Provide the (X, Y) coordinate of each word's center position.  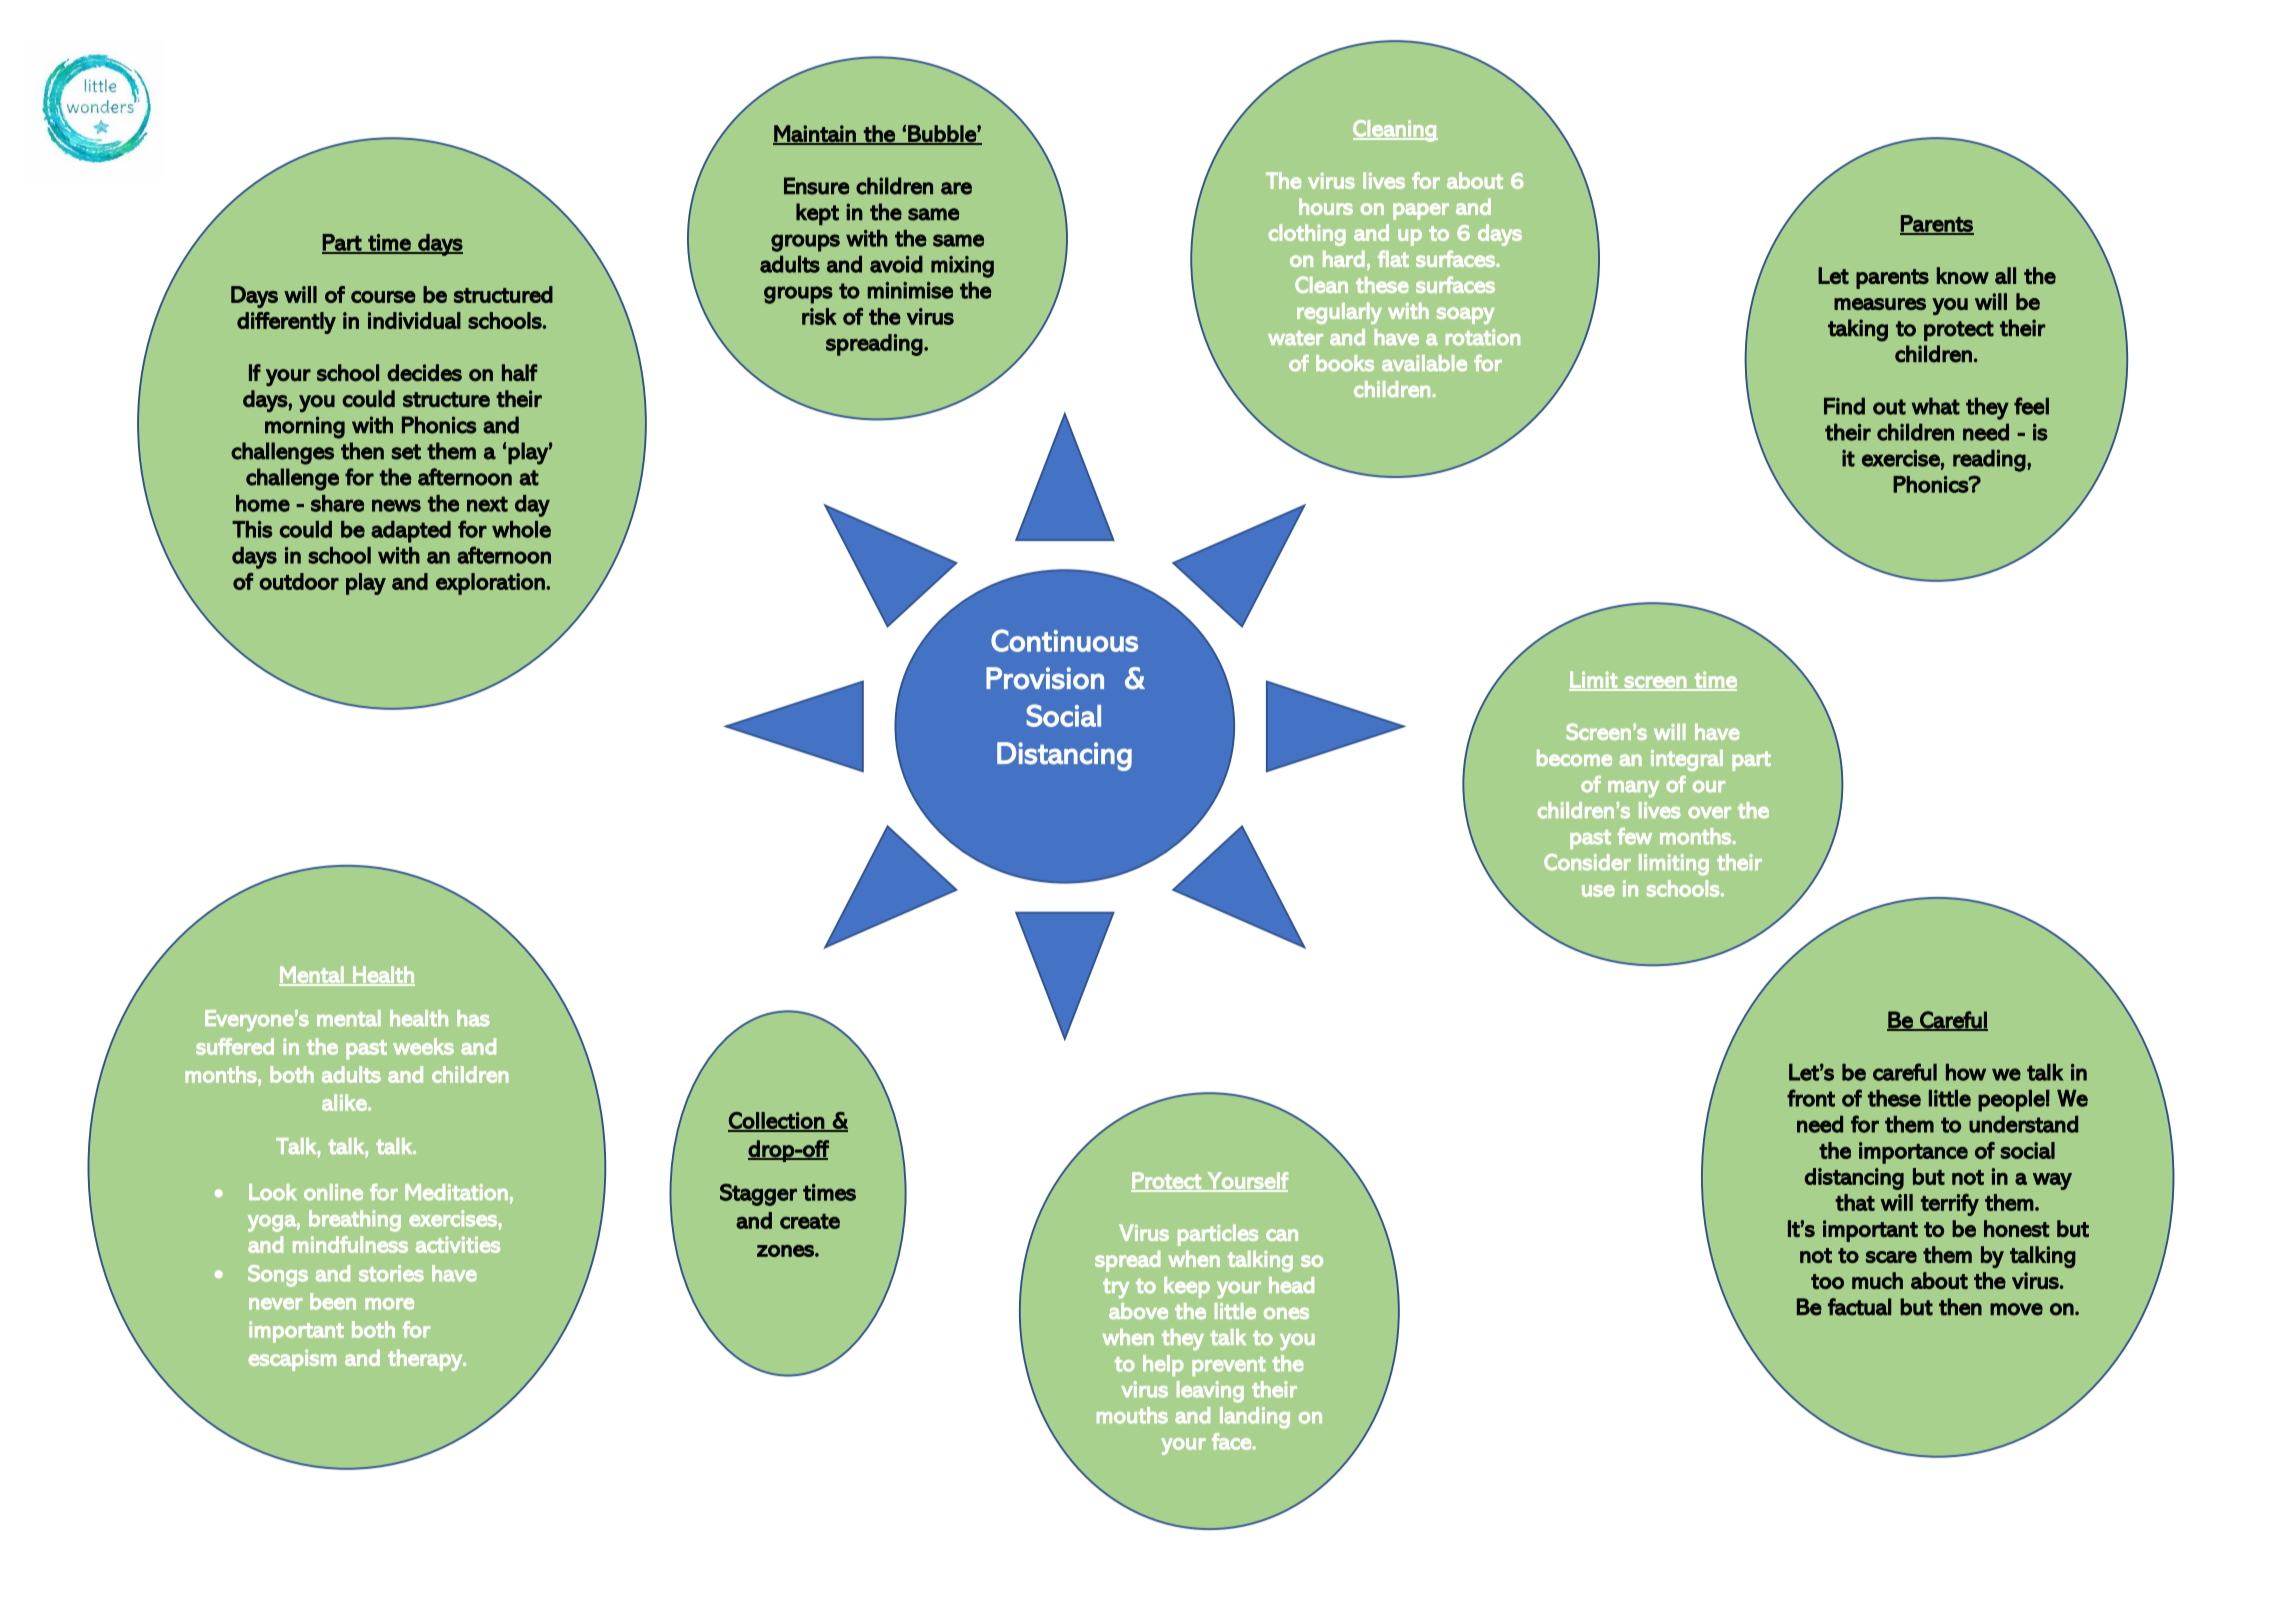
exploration (491, 584)
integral (1687, 760)
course (383, 297)
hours (1326, 206)
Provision (1045, 678)
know (1963, 275)
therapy (426, 1360)
